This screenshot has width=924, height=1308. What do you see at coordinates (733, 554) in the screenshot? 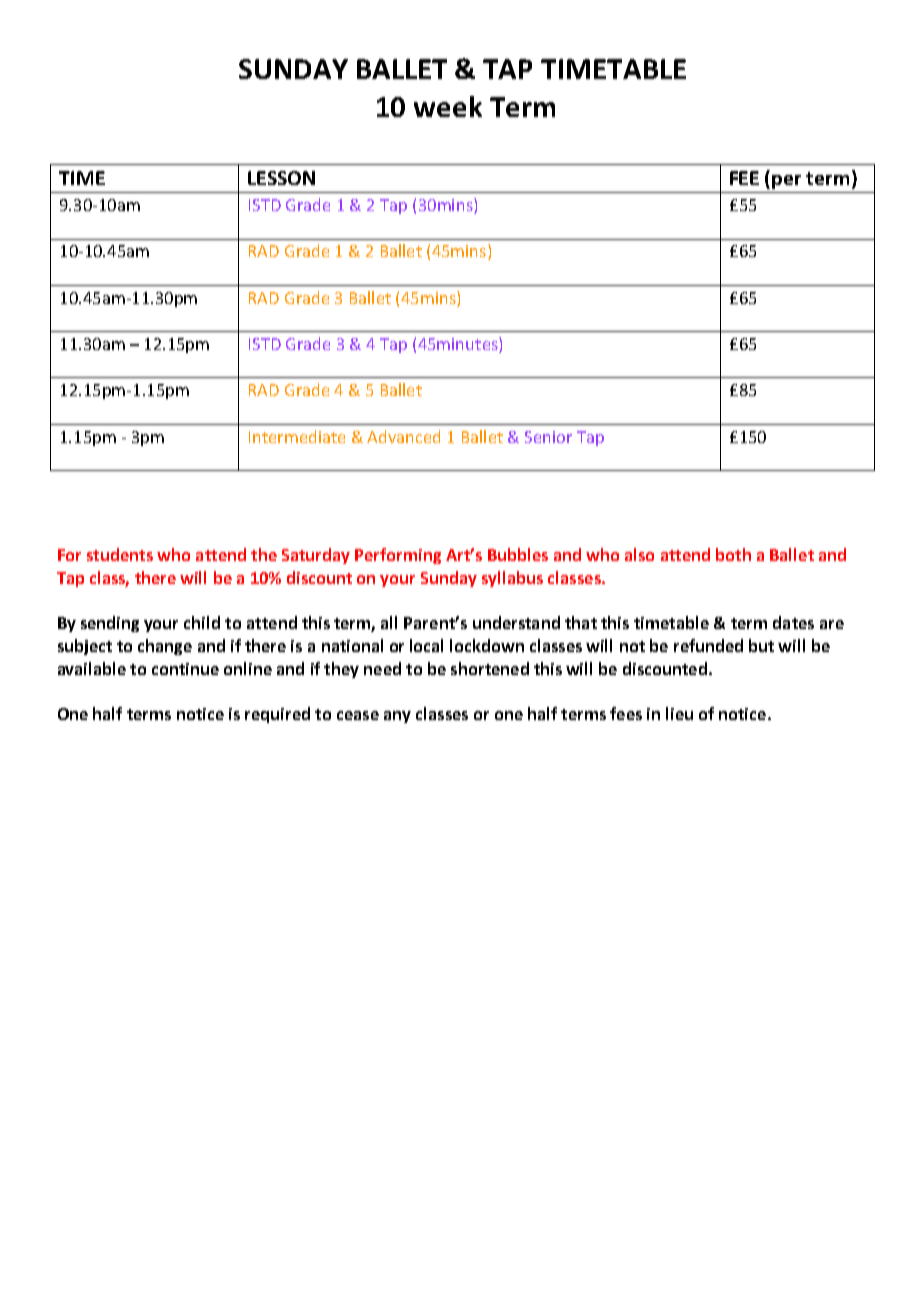
I see `both` at bounding box center [733, 554].
